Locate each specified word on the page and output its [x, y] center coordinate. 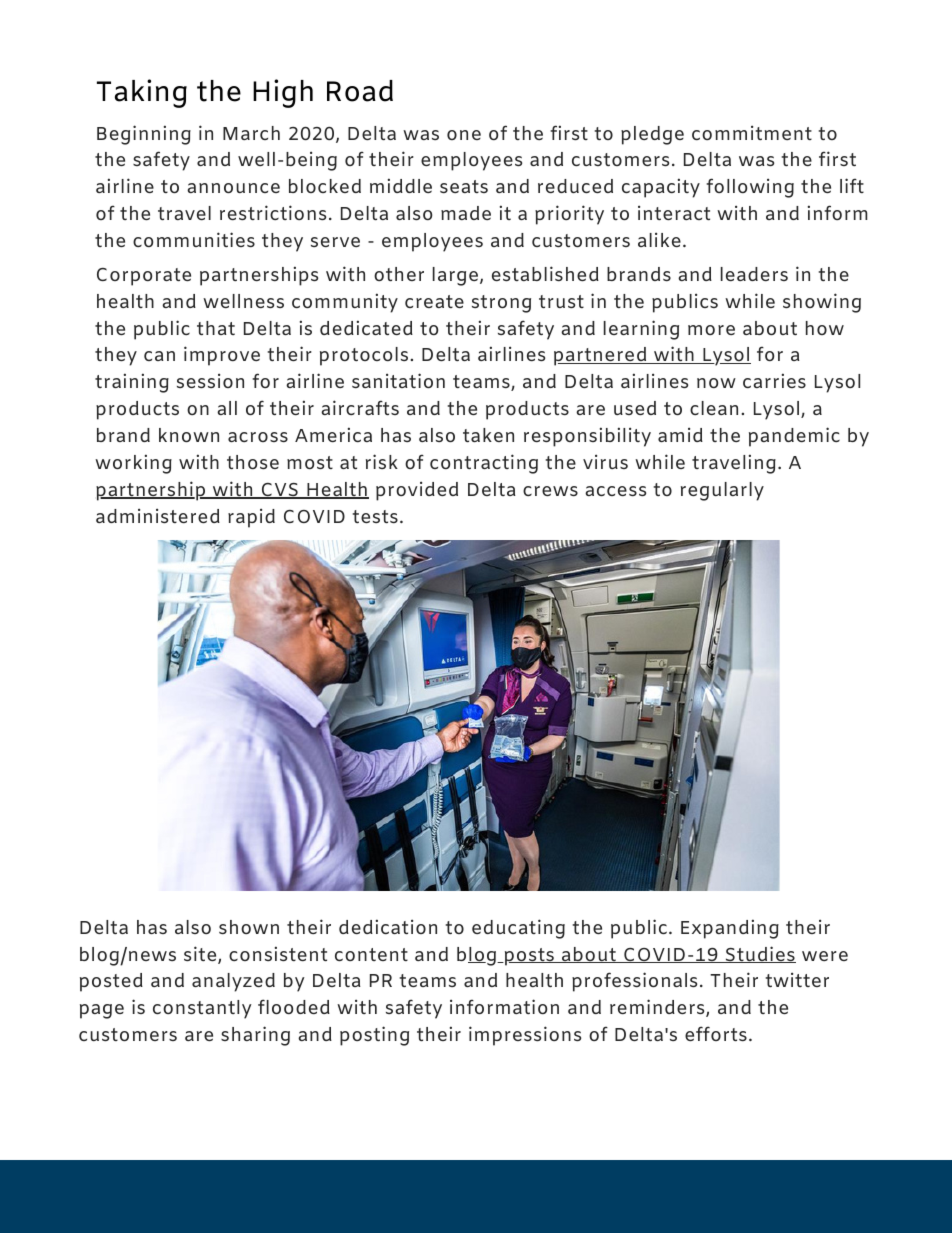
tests [375, 516]
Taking [142, 93]
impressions [525, 1036]
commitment [752, 132]
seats [464, 186]
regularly [722, 491]
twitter [797, 979]
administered [158, 515]
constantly [202, 1009]
